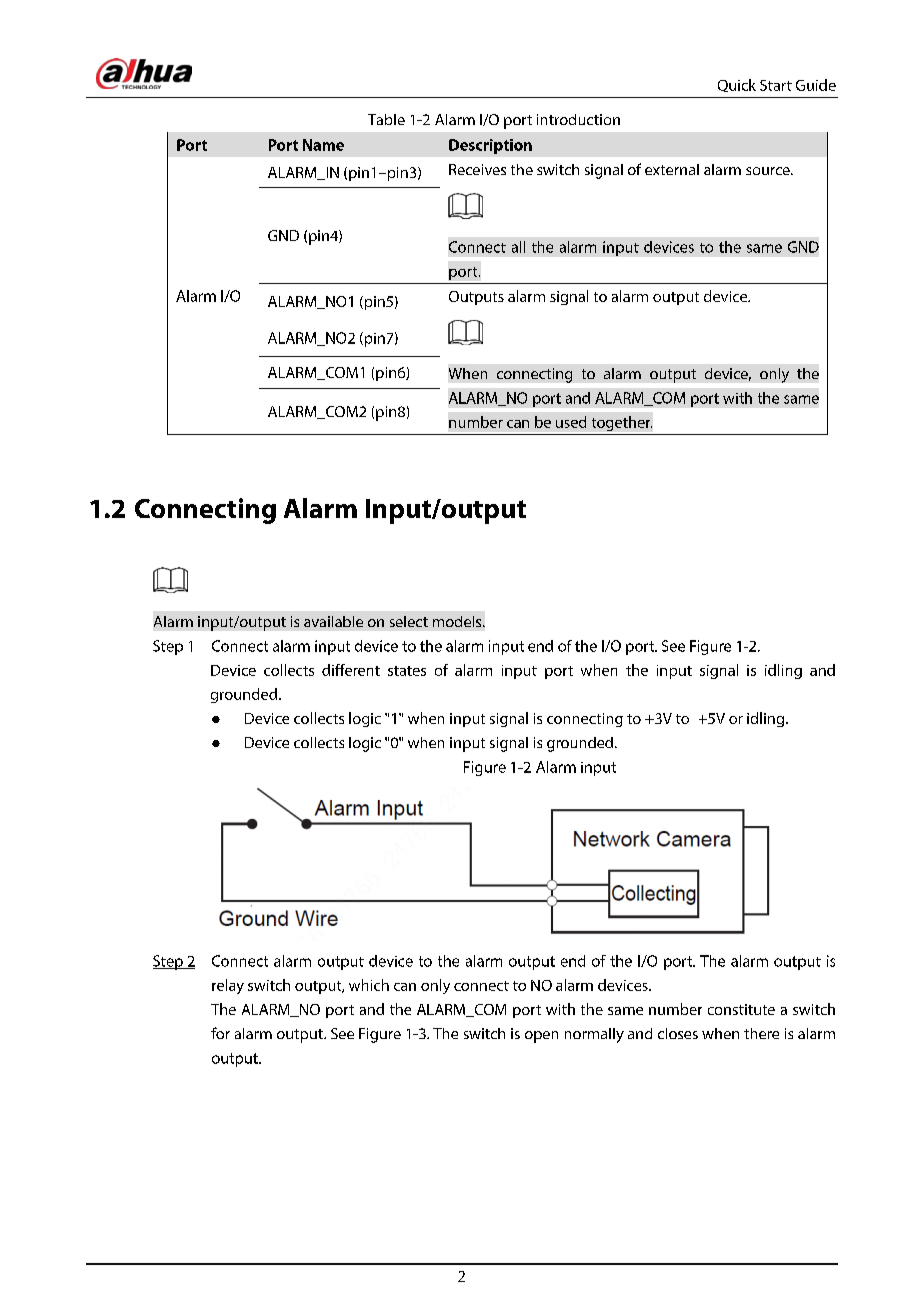  What do you see at coordinates (228, 986) in the screenshot?
I see `relay` at bounding box center [228, 986].
